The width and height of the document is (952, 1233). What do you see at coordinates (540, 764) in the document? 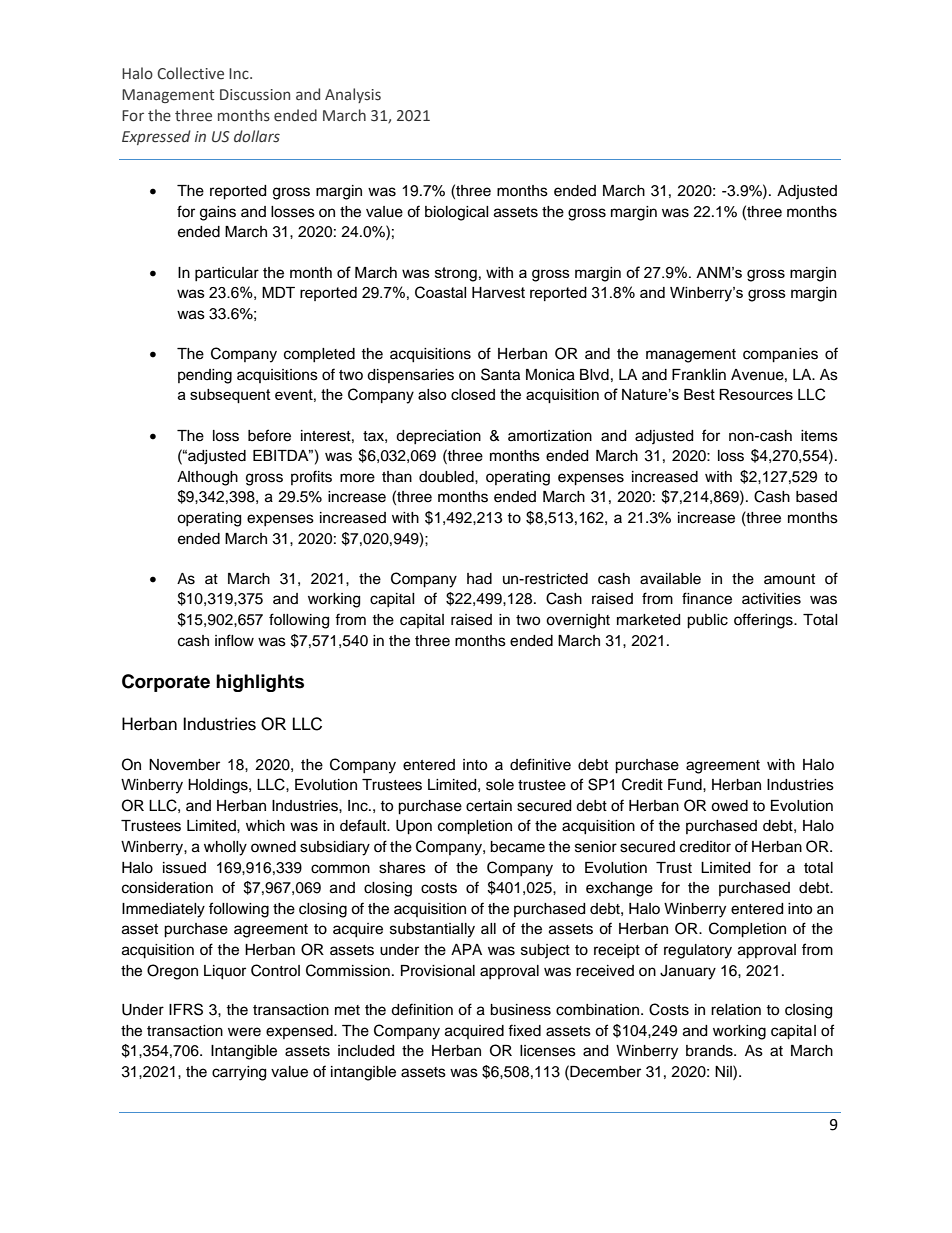
I see `definitive` at bounding box center [540, 764].
